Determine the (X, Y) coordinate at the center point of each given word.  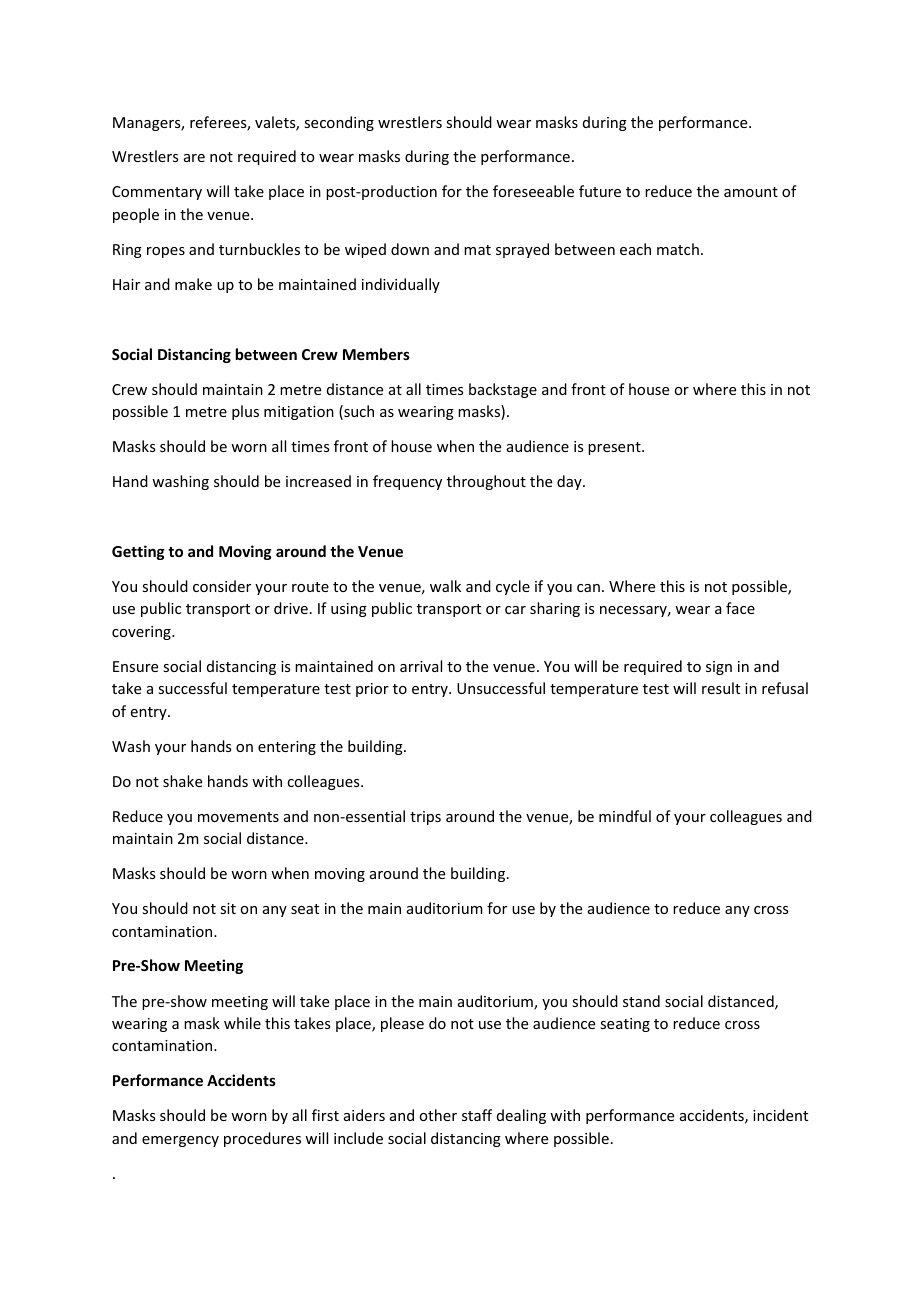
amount (751, 192)
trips (425, 818)
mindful (625, 816)
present (615, 448)
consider (222, 586)
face (740, 608)
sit (228, 908)
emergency (180, 1141)
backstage (503, 390)
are (194, 158)
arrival (421, 666)
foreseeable (533, 191)
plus (245, 412)
